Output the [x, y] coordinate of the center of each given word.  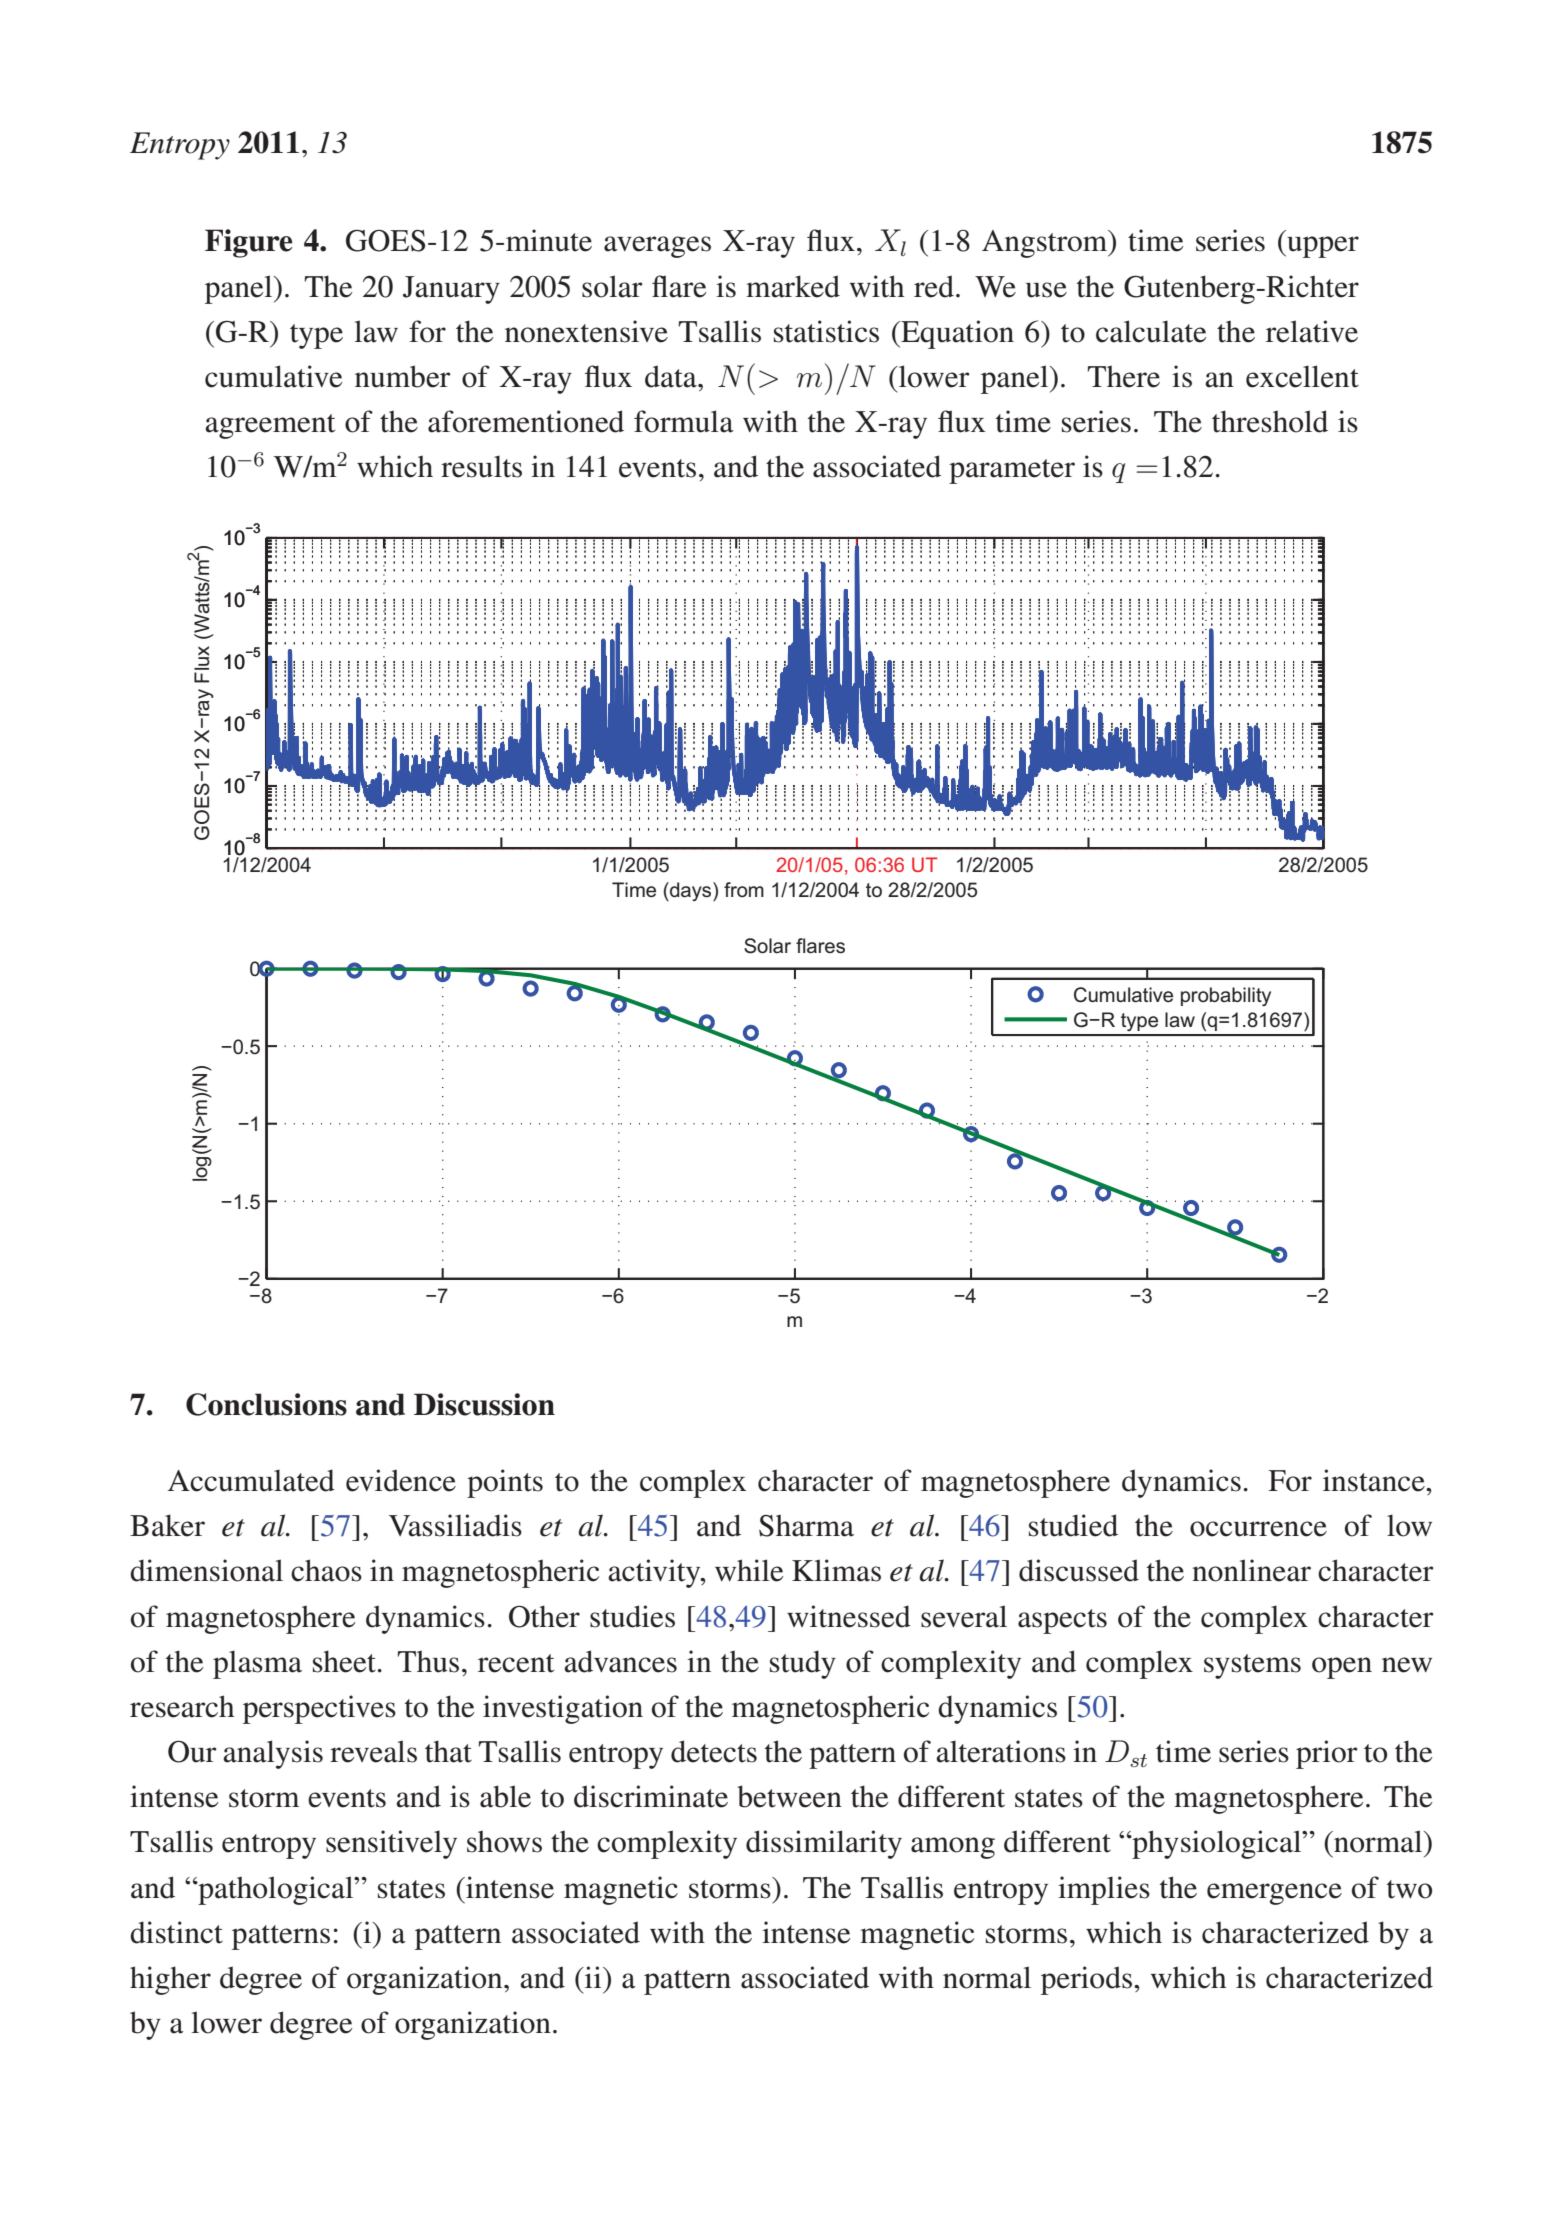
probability [1226, 996]
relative [1312, 331]
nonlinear [1251, 1570]
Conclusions [266, 1404]
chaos [326, 1570]
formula [684, 421]
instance [1375, 1480]
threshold [1270, 421]
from [744, 889]
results [481, 466]
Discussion [484, 1404]
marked [793, 286]
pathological [276, 1890]
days [691, 891]
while [749, 1570]
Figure [249, 243]
